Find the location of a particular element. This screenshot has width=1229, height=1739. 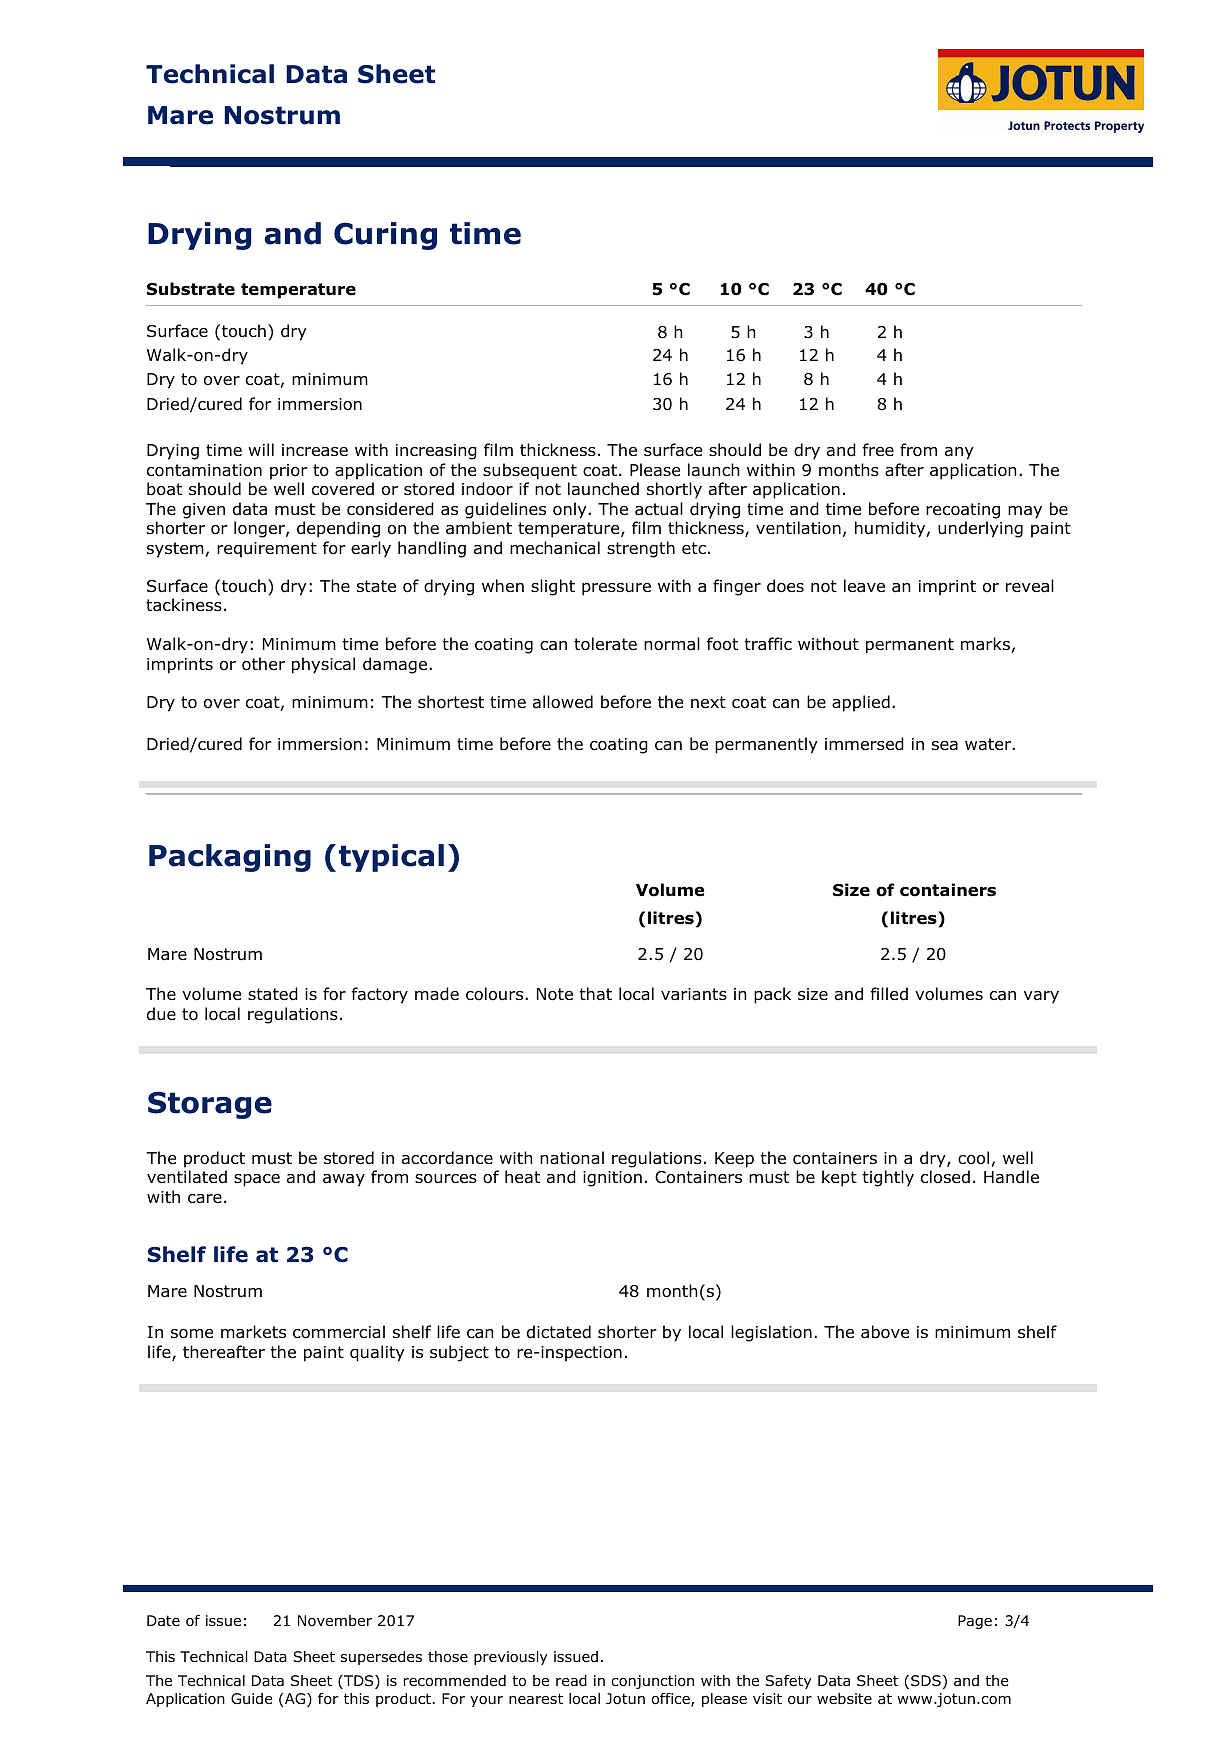

read is located at coordinates (571, 1681).
